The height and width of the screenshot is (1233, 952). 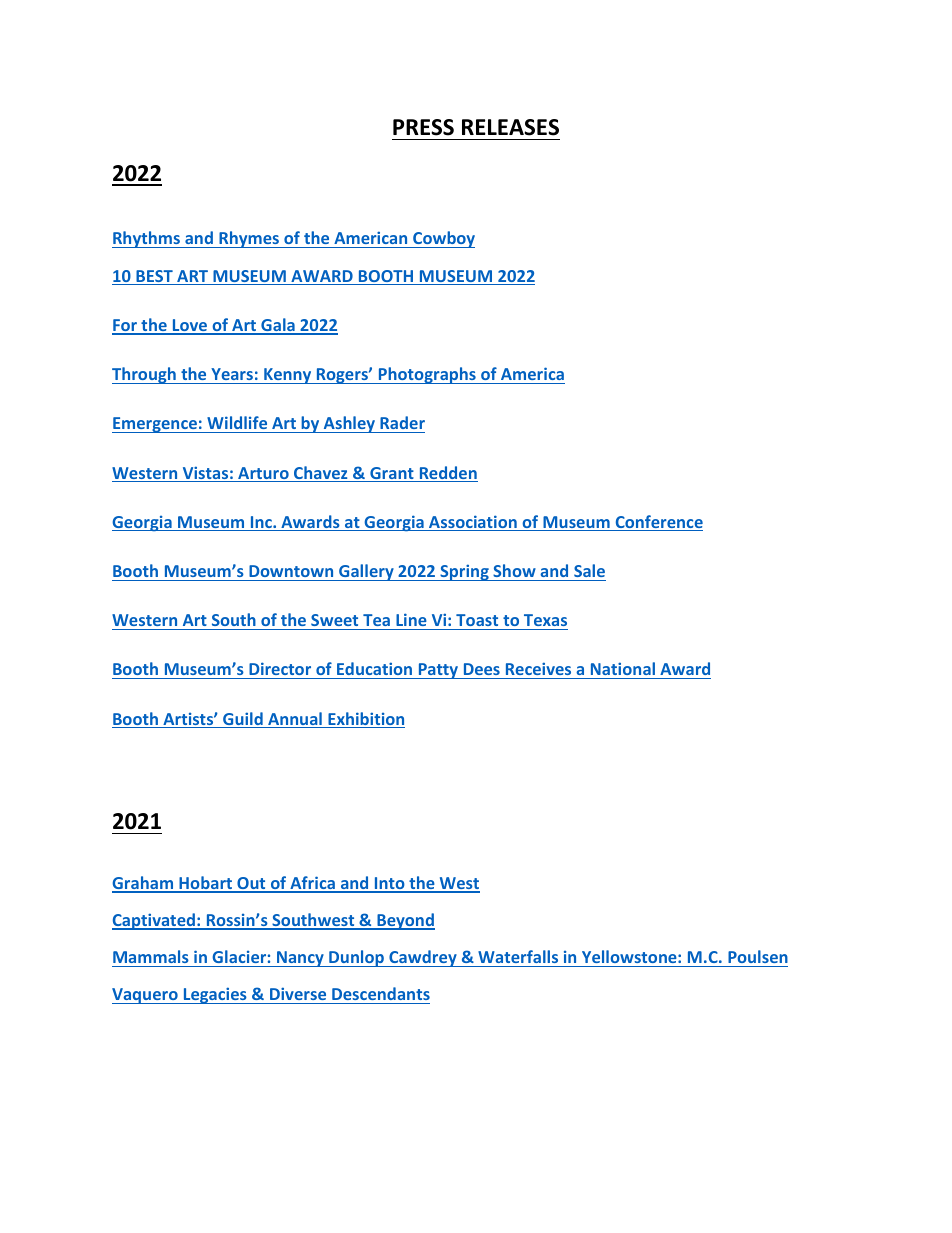 I want to click on National, so click(x=623, y=670).
